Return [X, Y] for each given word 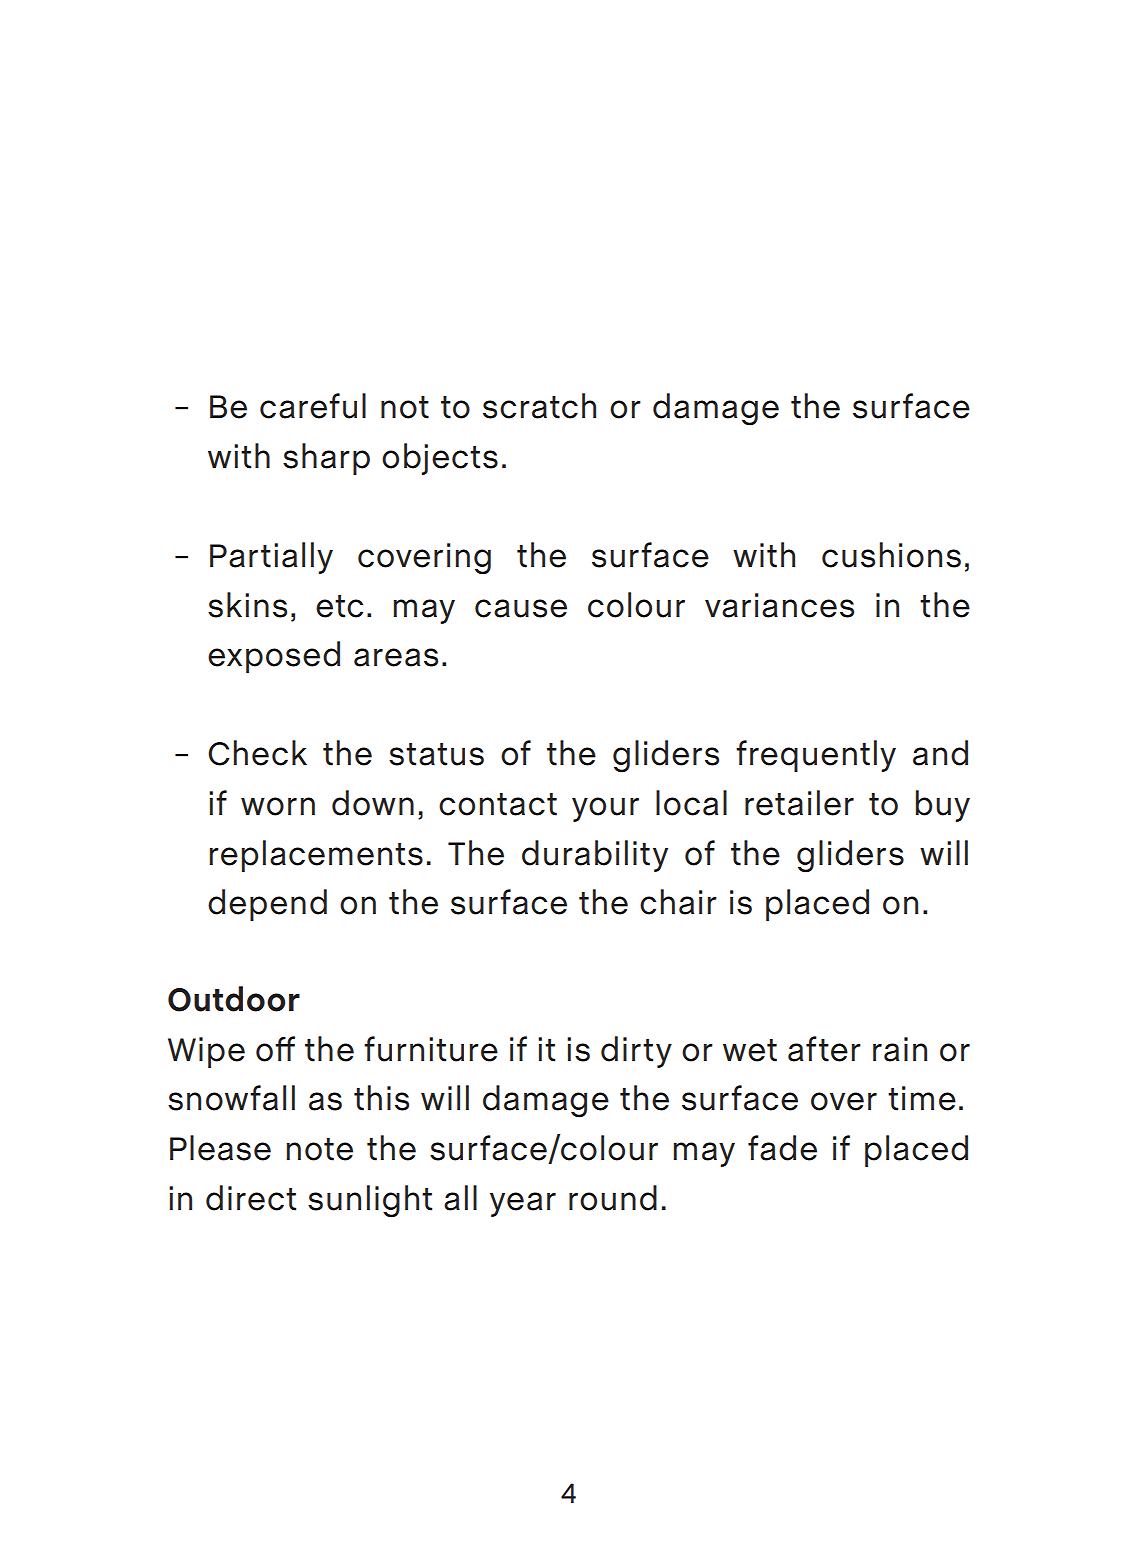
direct [251, 1198]
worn [278, 806]
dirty [636, 1052]
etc [339, 606]
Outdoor [234, 999]
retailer [799, 803]
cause [521, 608]
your [605, 809]
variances [779, 605]
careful [313, 406]
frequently [816, 756]
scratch [539, 406]
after [824, 1049]
